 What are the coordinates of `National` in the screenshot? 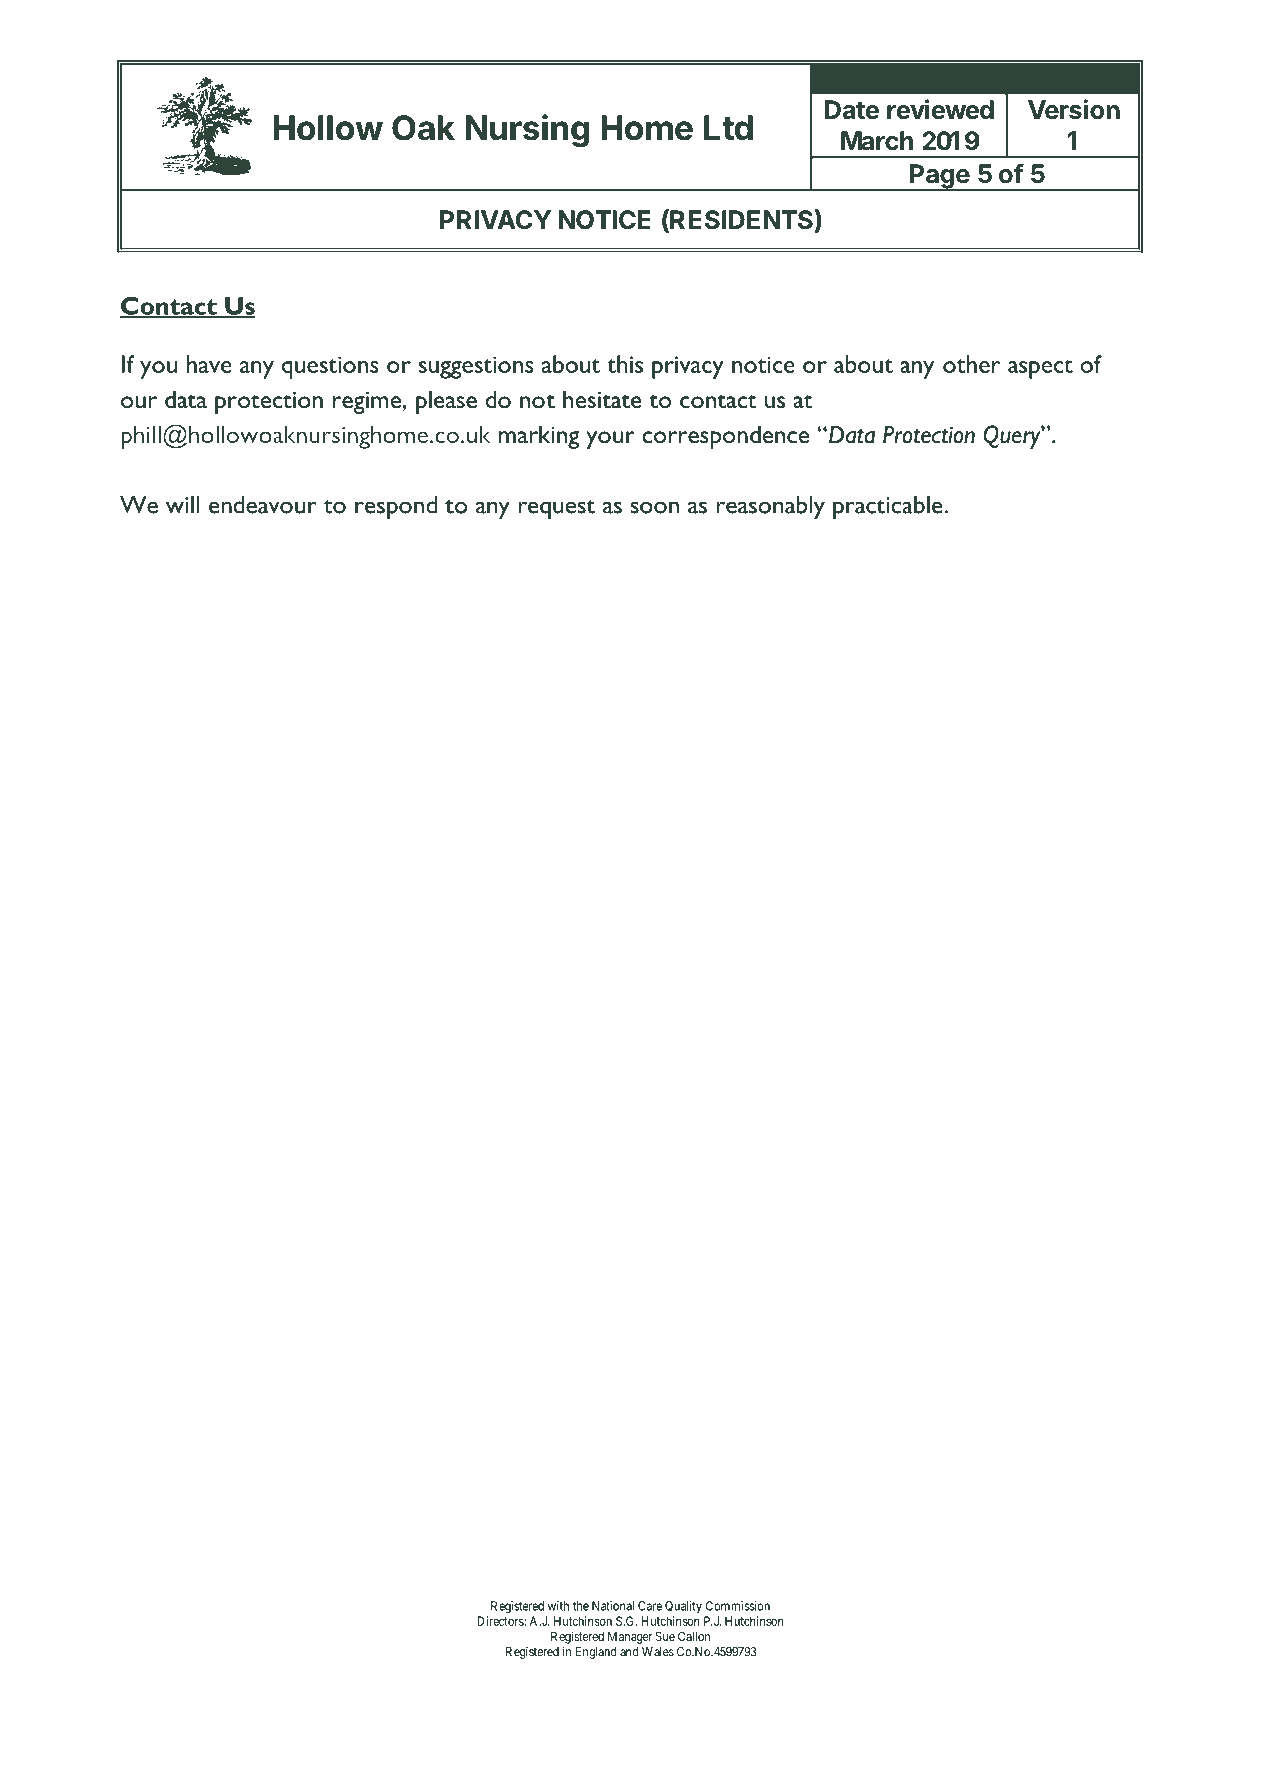 It's located at (613, 1606).
